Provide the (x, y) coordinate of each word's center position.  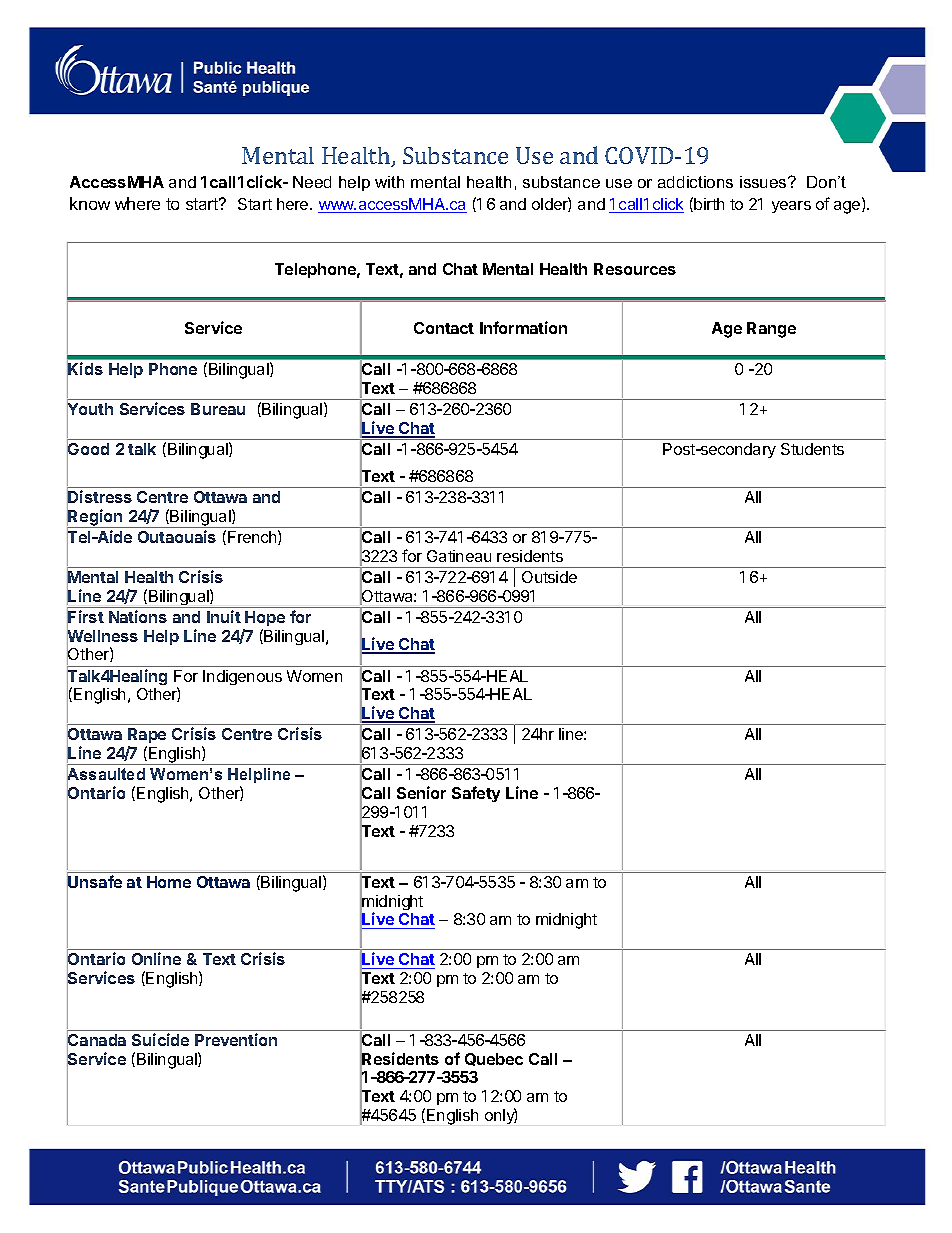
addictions (695, 182)
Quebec (494, 1059)
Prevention (236, 1039)
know (90, 203)
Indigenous (242, 677)
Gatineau (459, 556)
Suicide (160, 1039)
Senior (421, 792)
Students (812, 449)
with (389, 182)
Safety (476, 794)
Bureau (218, 409)
